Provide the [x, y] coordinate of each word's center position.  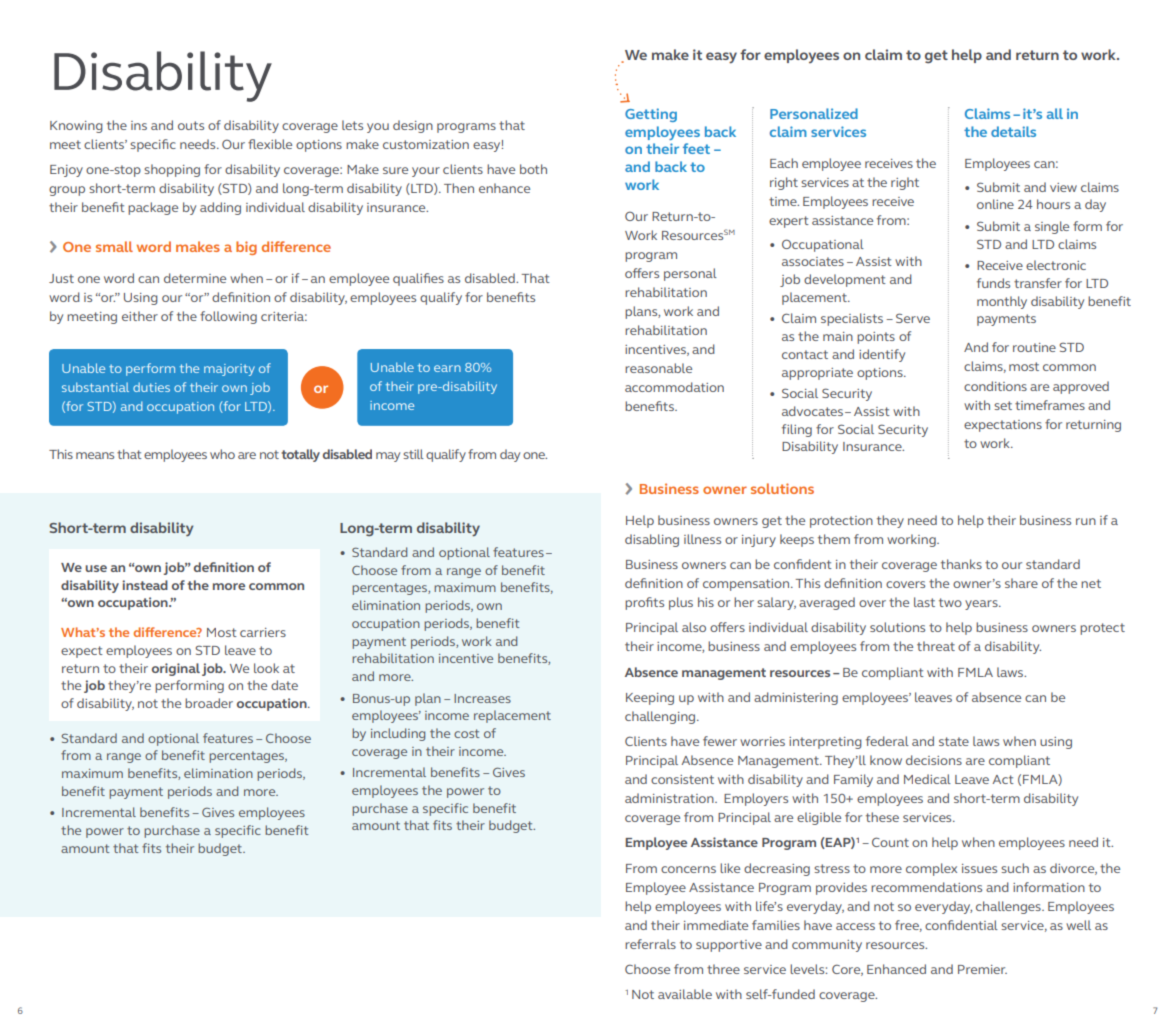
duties [151, 387]
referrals [650, 944]
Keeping [650, 699]
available [685, 994]
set [1003, 405]
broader [209, 703]
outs [191, 125]
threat [936, 646]
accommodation [674, 387]
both [533, 169]
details [1013, 131]
